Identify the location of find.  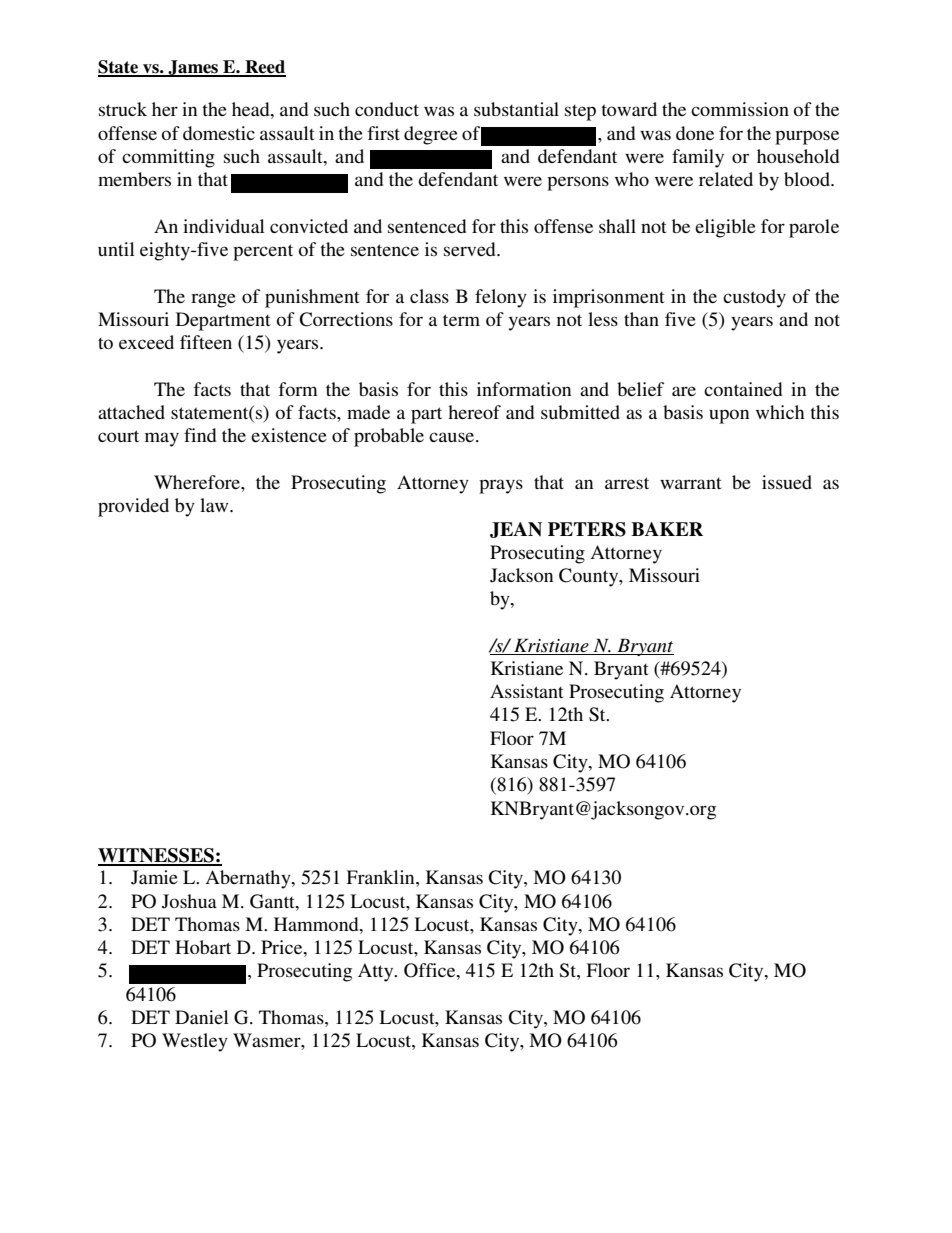
(200, 435).
